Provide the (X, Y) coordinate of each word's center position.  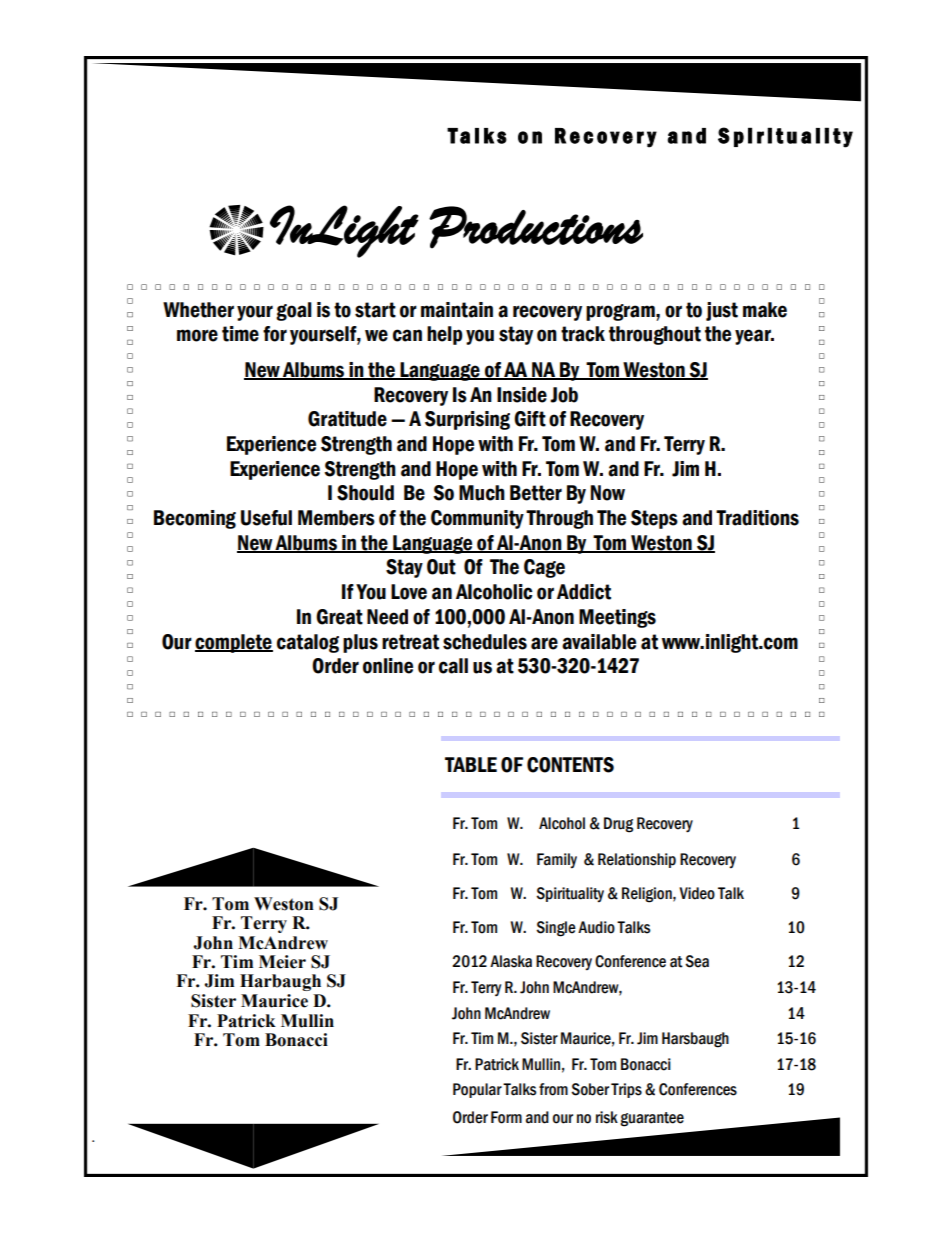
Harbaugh (280, 982)
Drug (618, 825)
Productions (536, 227)
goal (294, 311)
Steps (654, 519)
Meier (282, 962)
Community (477, 519)
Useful (266, 518)
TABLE (471, 764)
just (722, 311)
